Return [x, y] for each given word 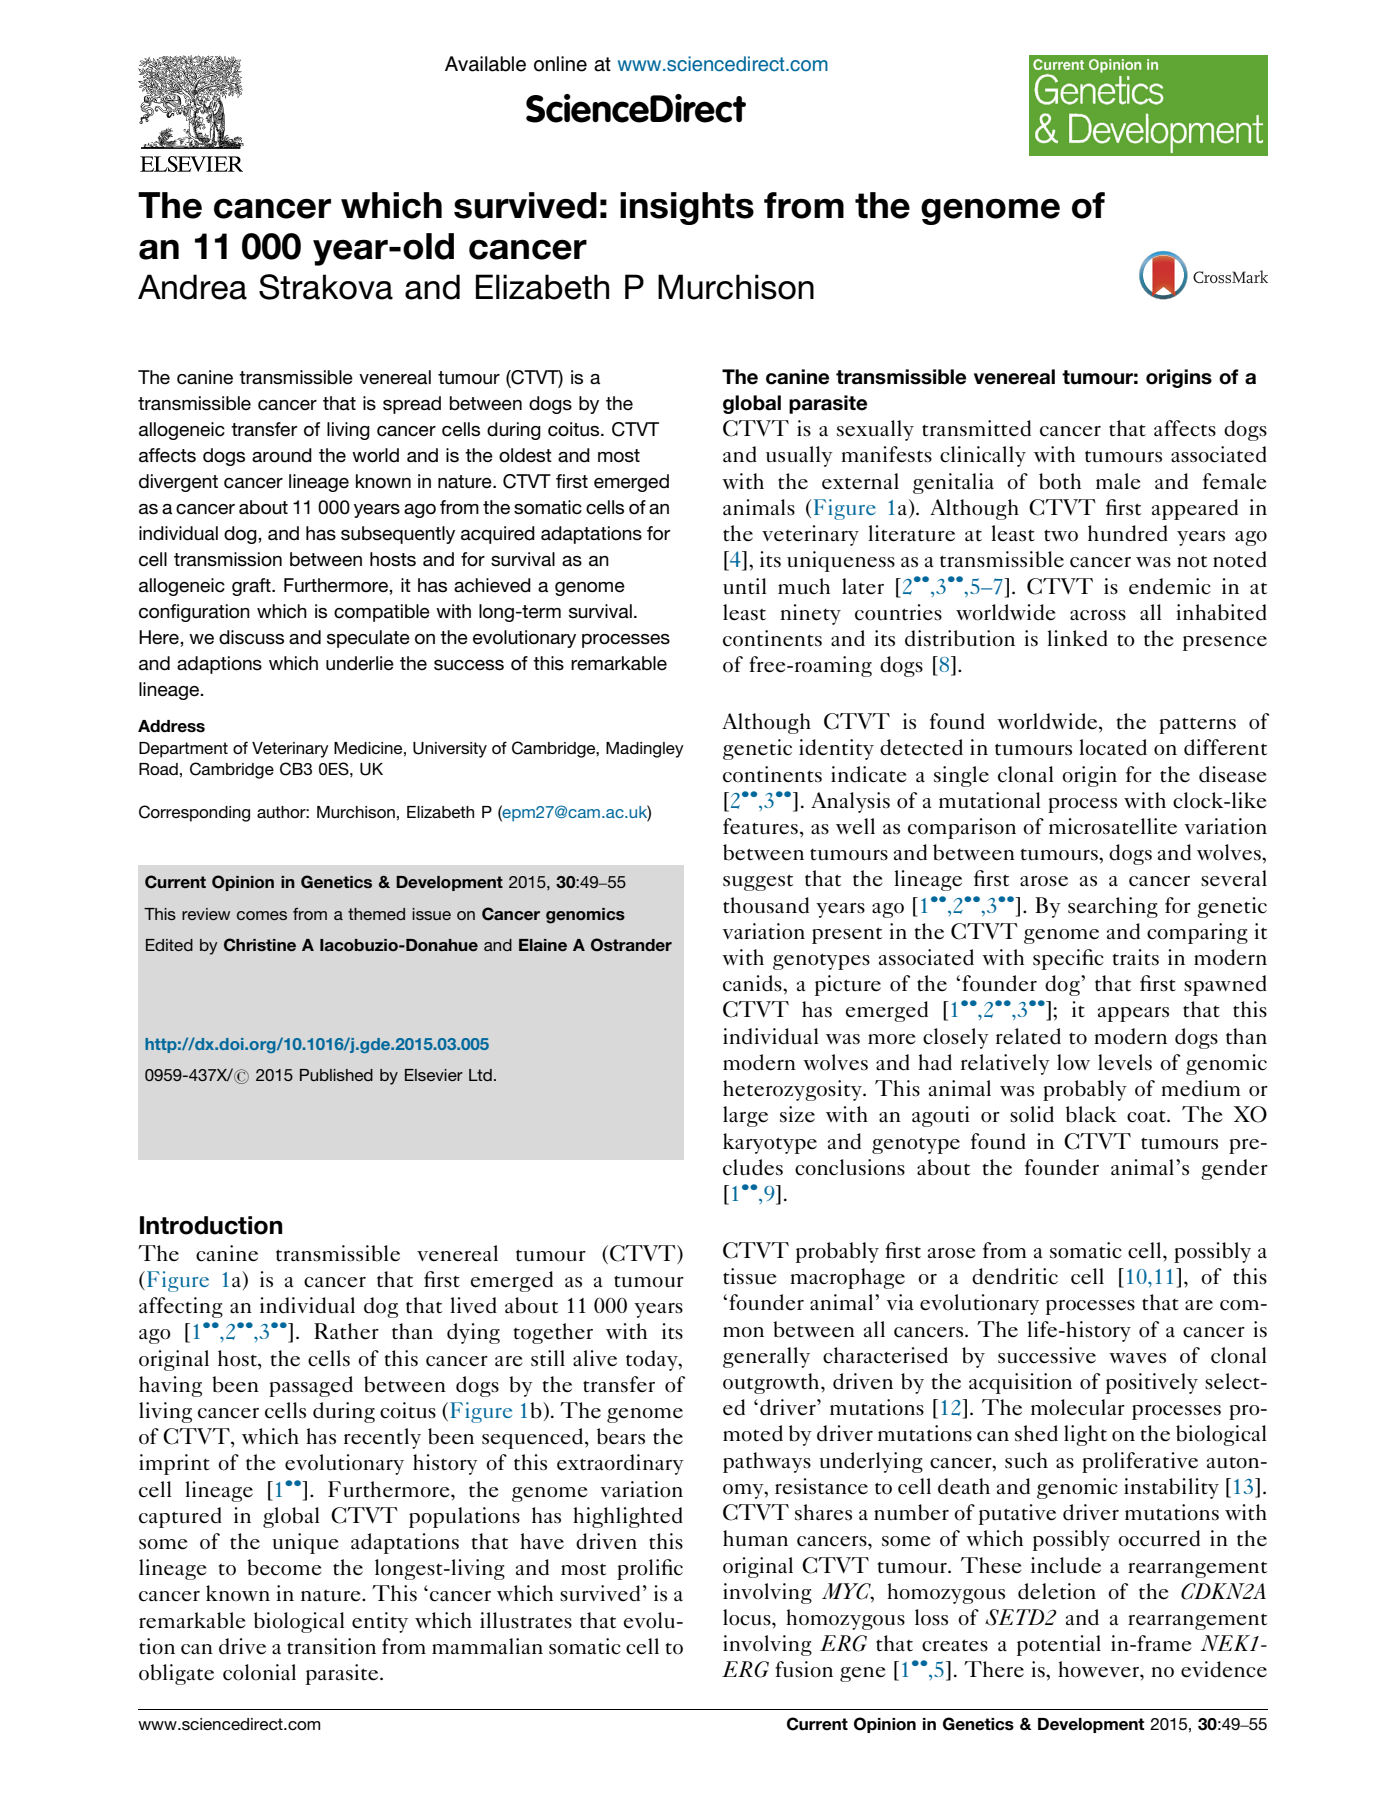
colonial [259, 1672]
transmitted [976, 428]
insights [687, 208]
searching [1113, 907]
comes [262, 915]
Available [485, 64]
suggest [758, 882]
